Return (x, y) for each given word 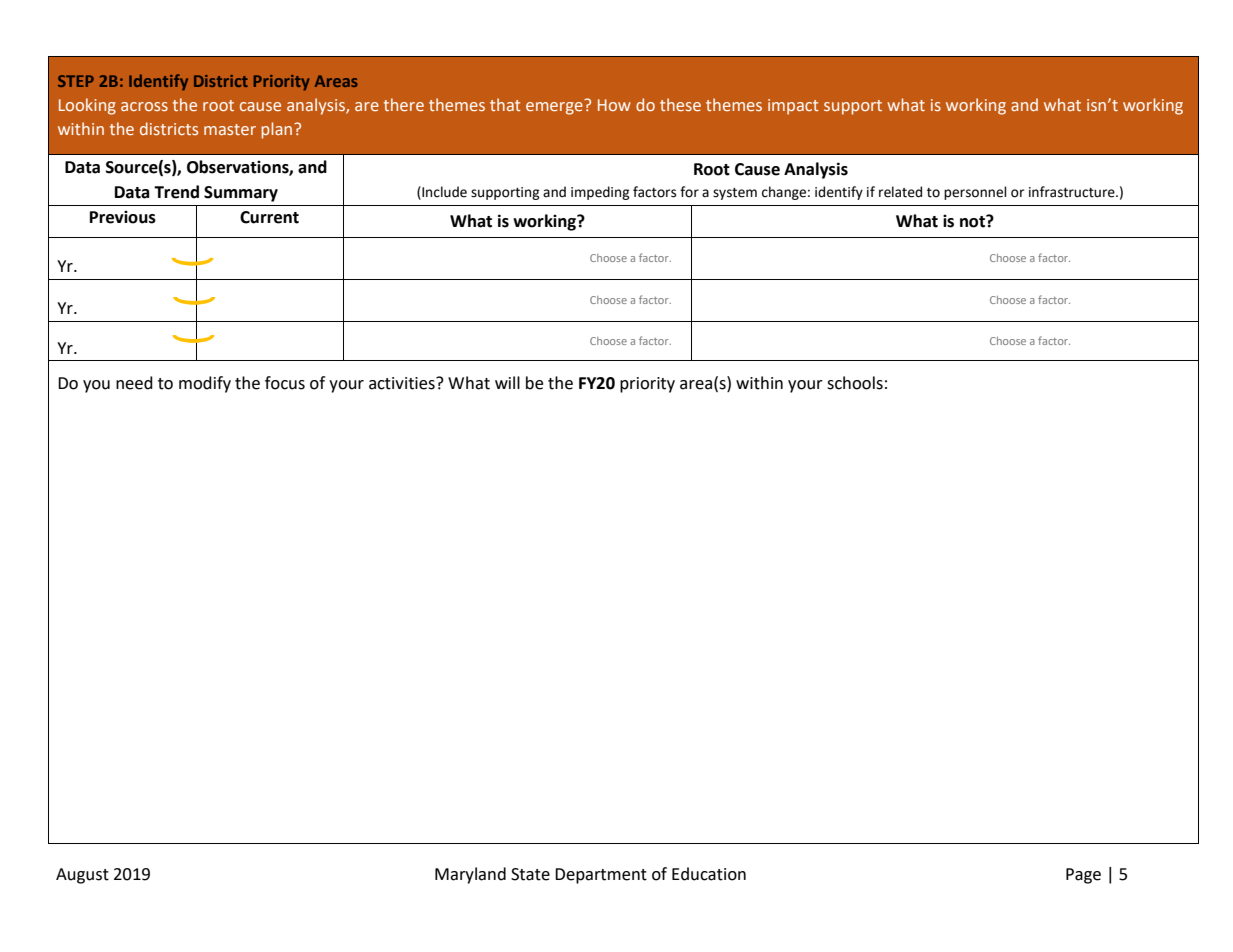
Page (1083, 876)
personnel (975, 193)
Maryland (470, 875)
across (144, 106)
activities (403, 383)
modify (205, 384)
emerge (554, 108)
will (507, 382)
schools (855, 383)
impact (793, 107)
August (82, 876)
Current (269, 217)
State (530, 874)
